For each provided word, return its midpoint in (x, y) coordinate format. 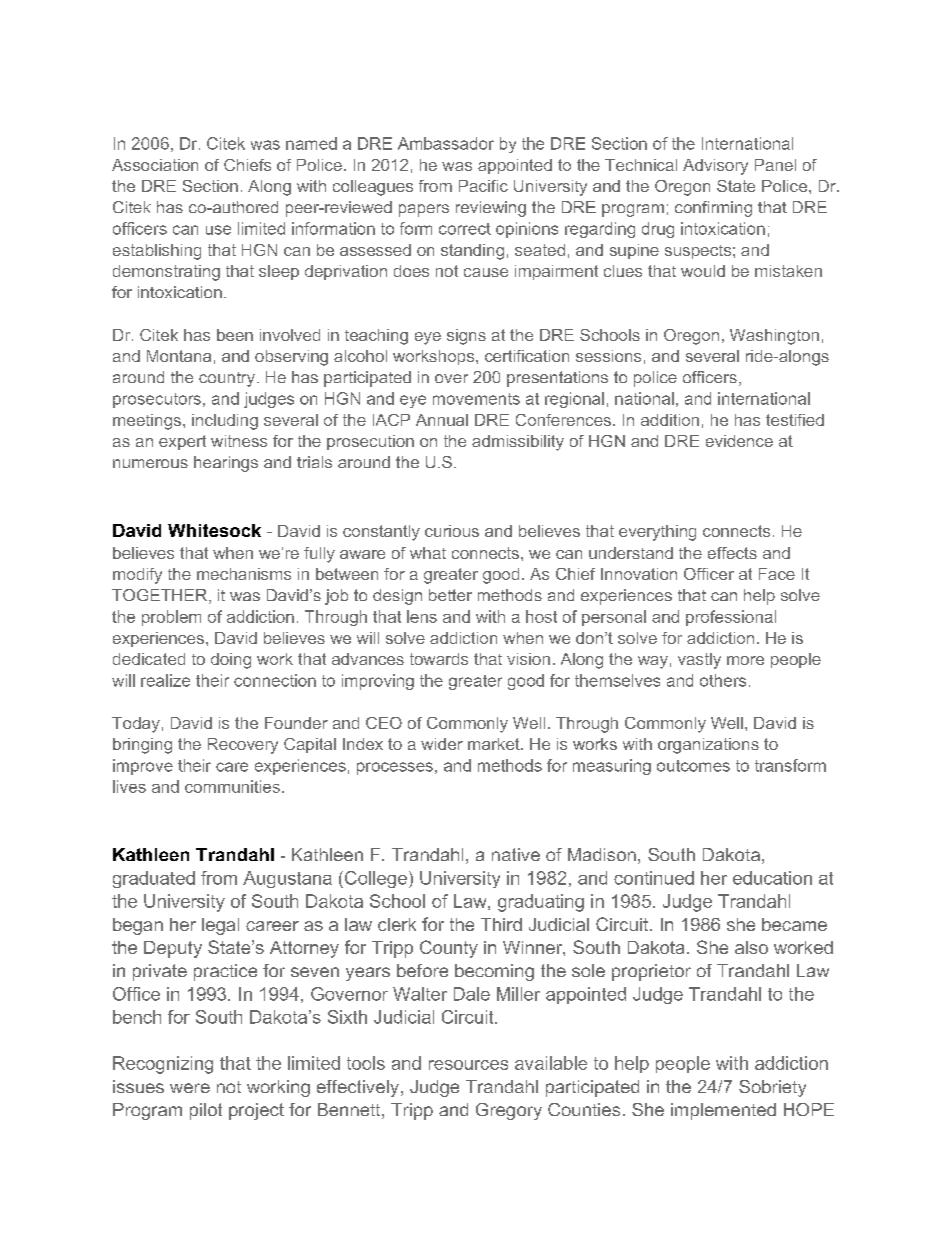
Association (155, 165)
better (450, 595)
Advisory (715, 167)
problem (171, 618)
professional (731, 618)
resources (468, 1065)
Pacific (483, 186)
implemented (723, 1111)
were (190, 1088)
